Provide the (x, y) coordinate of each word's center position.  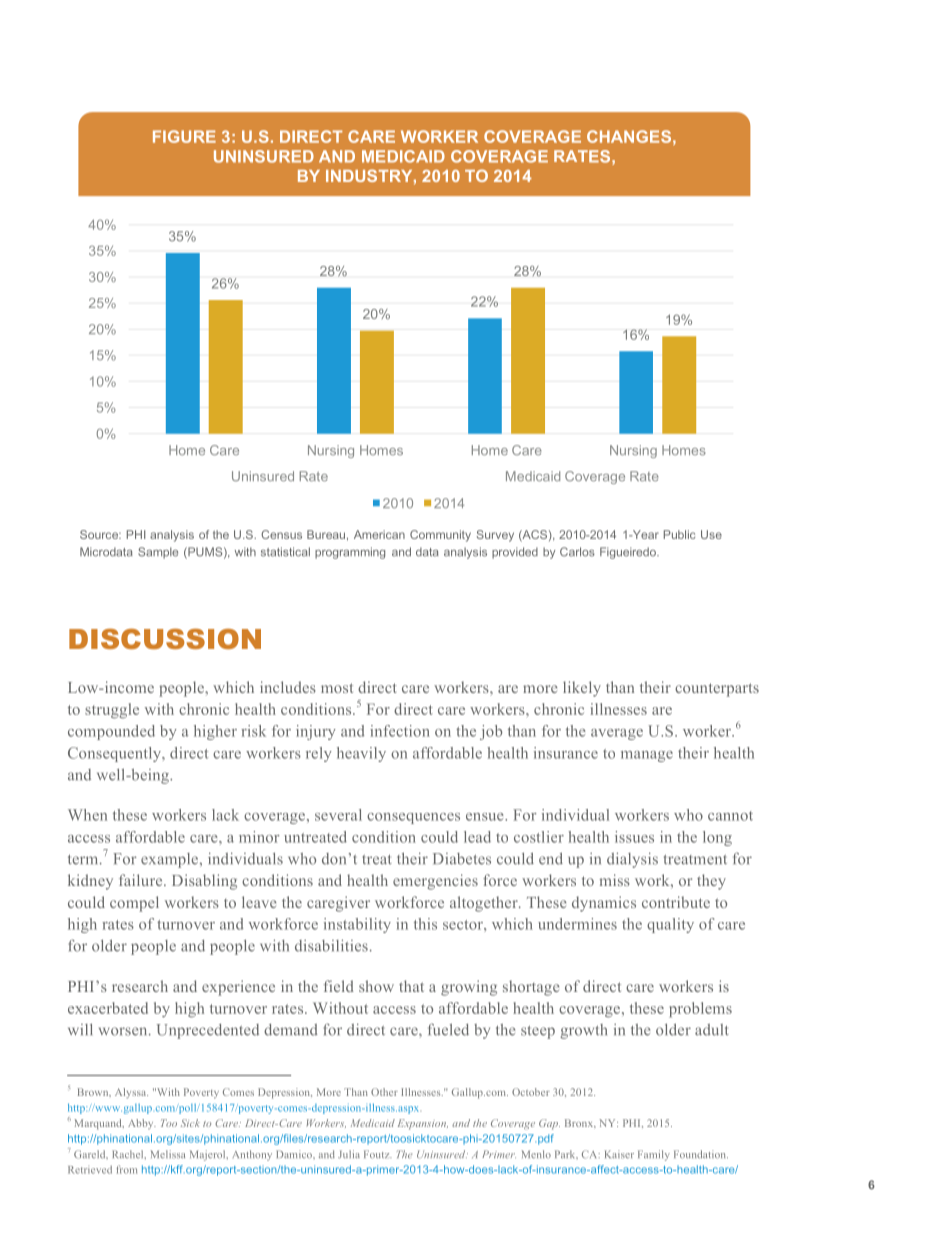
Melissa (168, 1154)
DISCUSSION (165, 638)
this (425, 924)
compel (134, 904)
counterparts (717, 690)
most (337, 688)
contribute (676, 902)
